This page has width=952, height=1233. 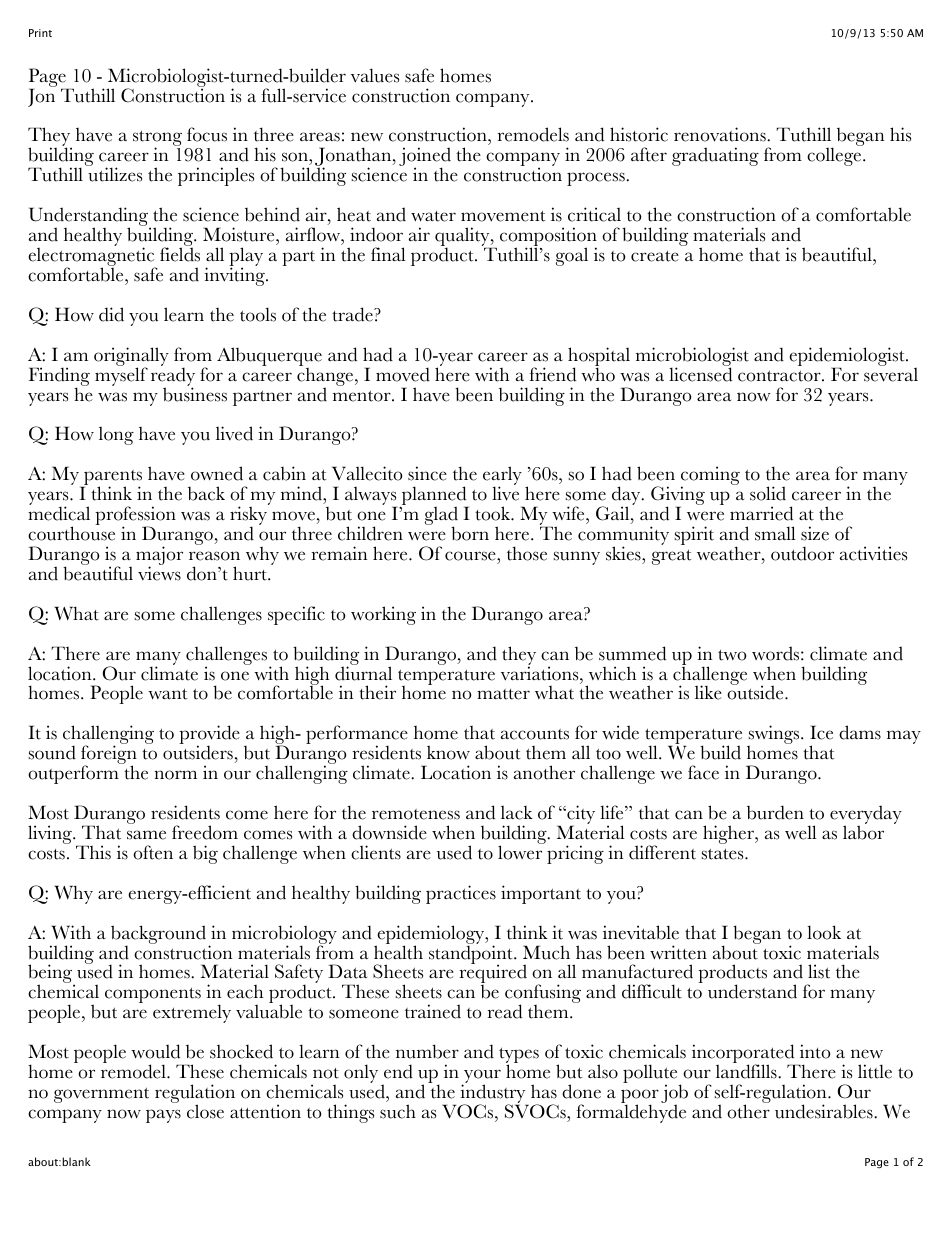 What do you see at coordinates (375, 75) in the page?
I see `values` at bounding box center [375, 75].
